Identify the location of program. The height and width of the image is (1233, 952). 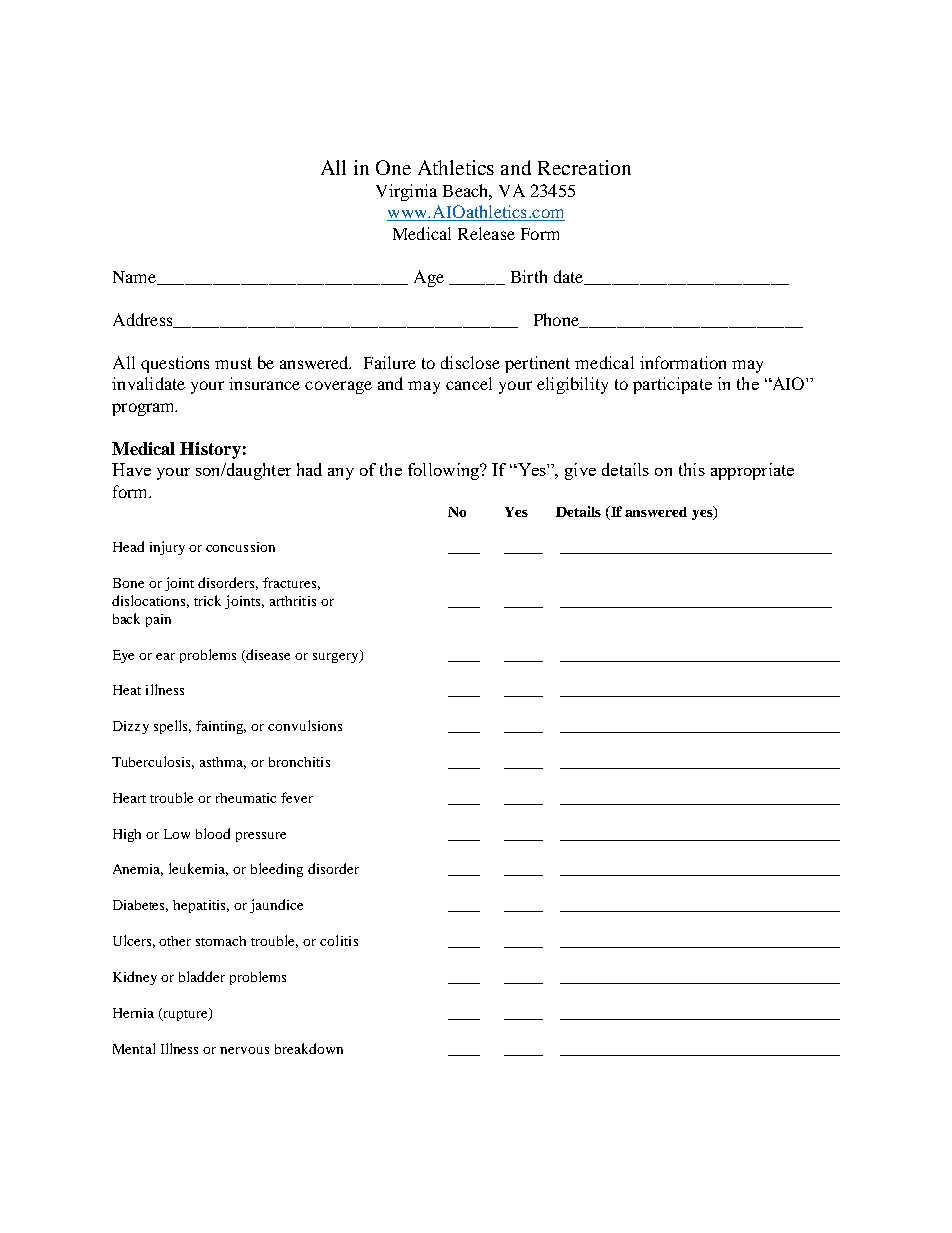
(144, 409).
